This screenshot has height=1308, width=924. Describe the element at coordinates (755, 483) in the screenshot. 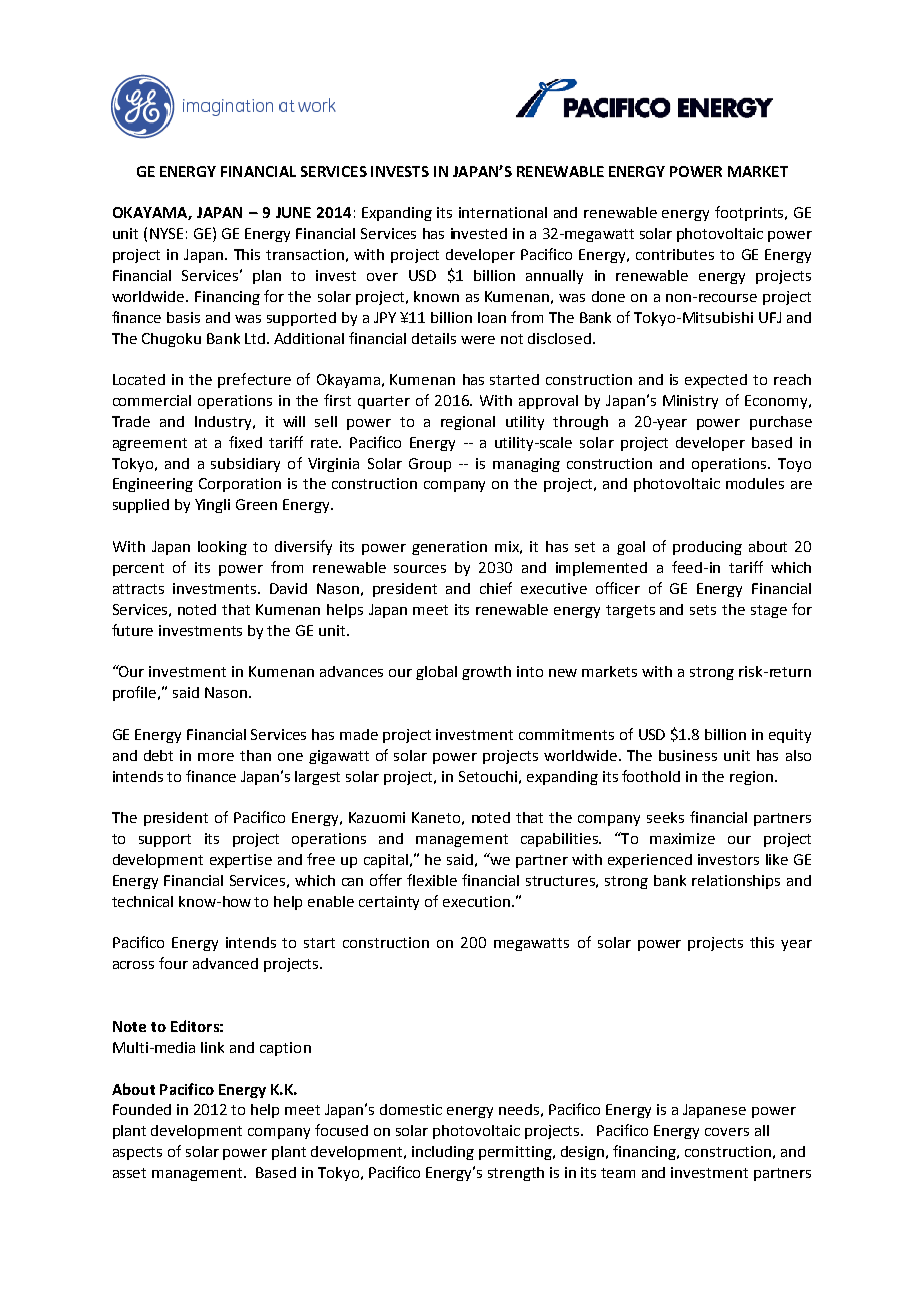

I see `modules` at that location.
